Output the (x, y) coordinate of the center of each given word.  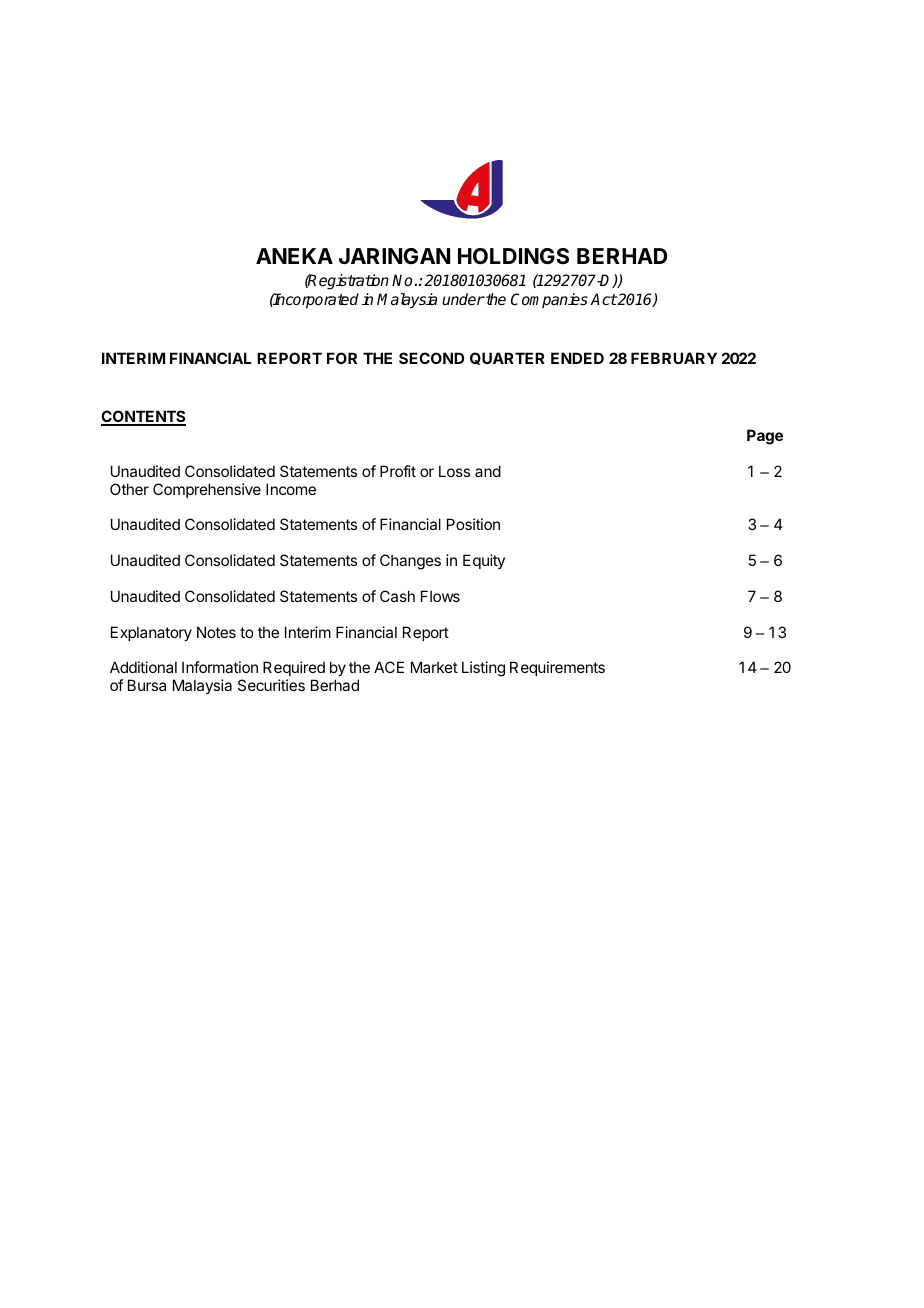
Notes (216, 632)
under (463, 299)
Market (434, 667)
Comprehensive (207, 490)
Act (603, 299)
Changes (410, 562)
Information (220, 667)
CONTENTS (143, 417)
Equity (484, 561)
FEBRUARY (674, 358)
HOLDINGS (513, 256)
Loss (454, 471)
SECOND (431, 358)
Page (765, 437)
